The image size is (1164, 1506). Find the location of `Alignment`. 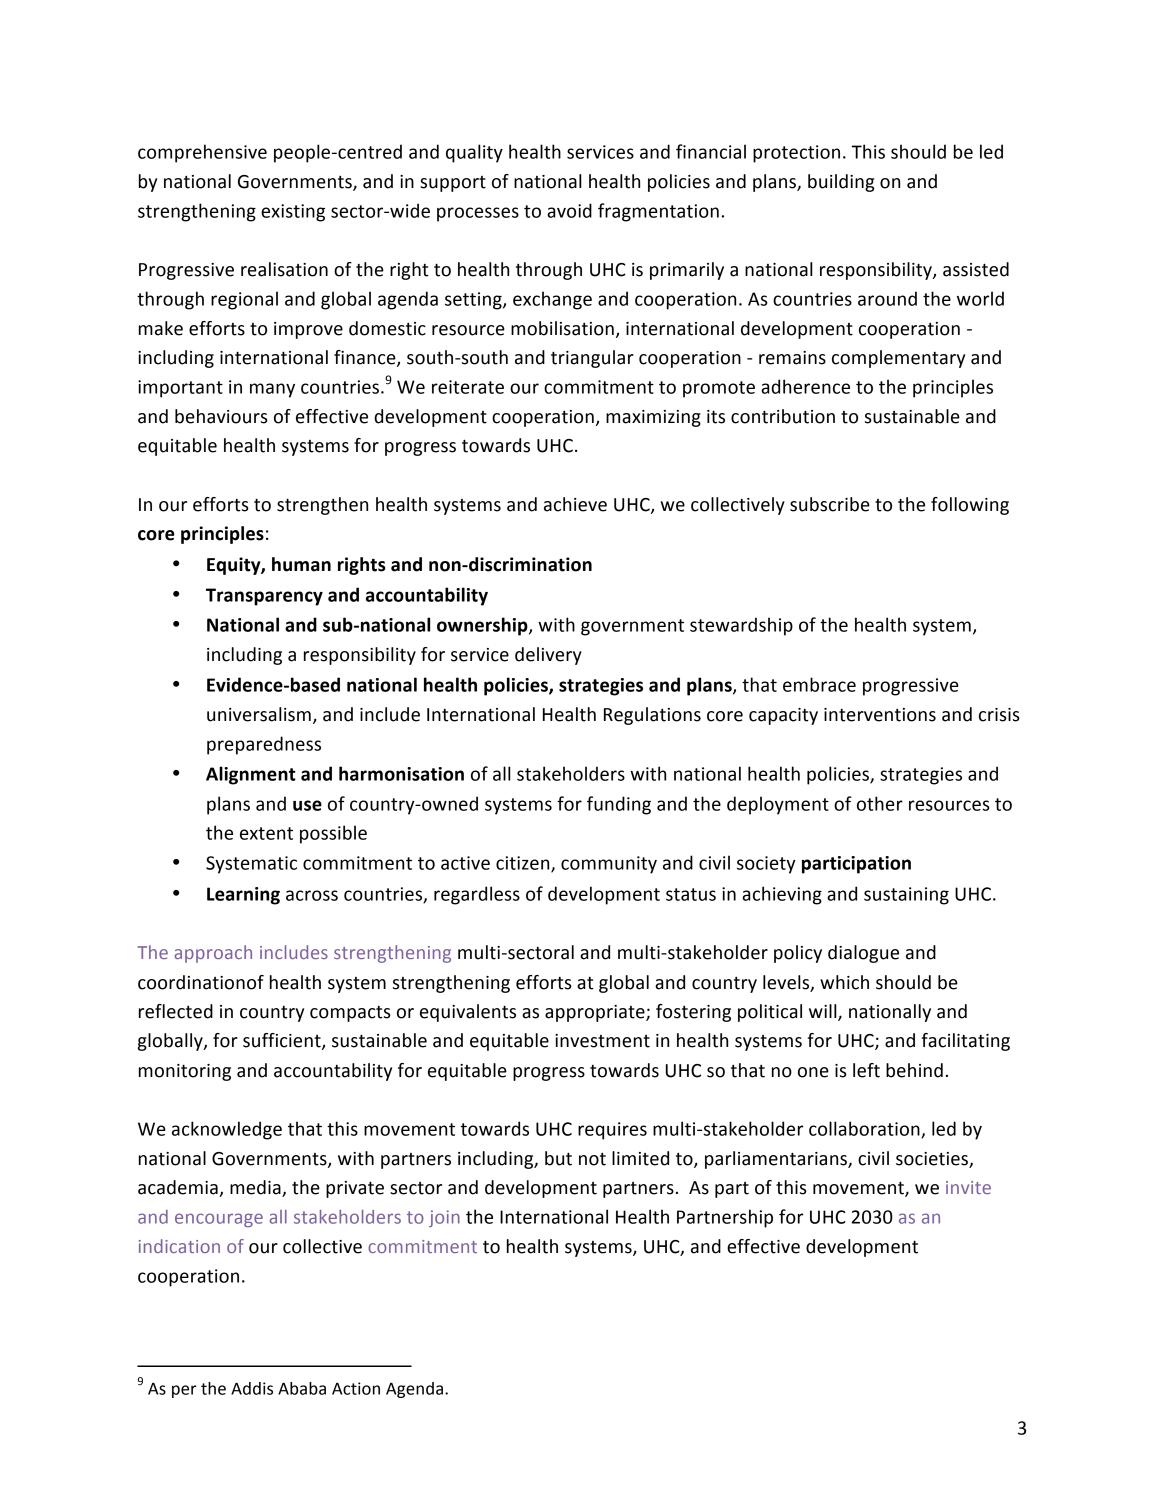

Alignment is located at coordinates (251, 775).
